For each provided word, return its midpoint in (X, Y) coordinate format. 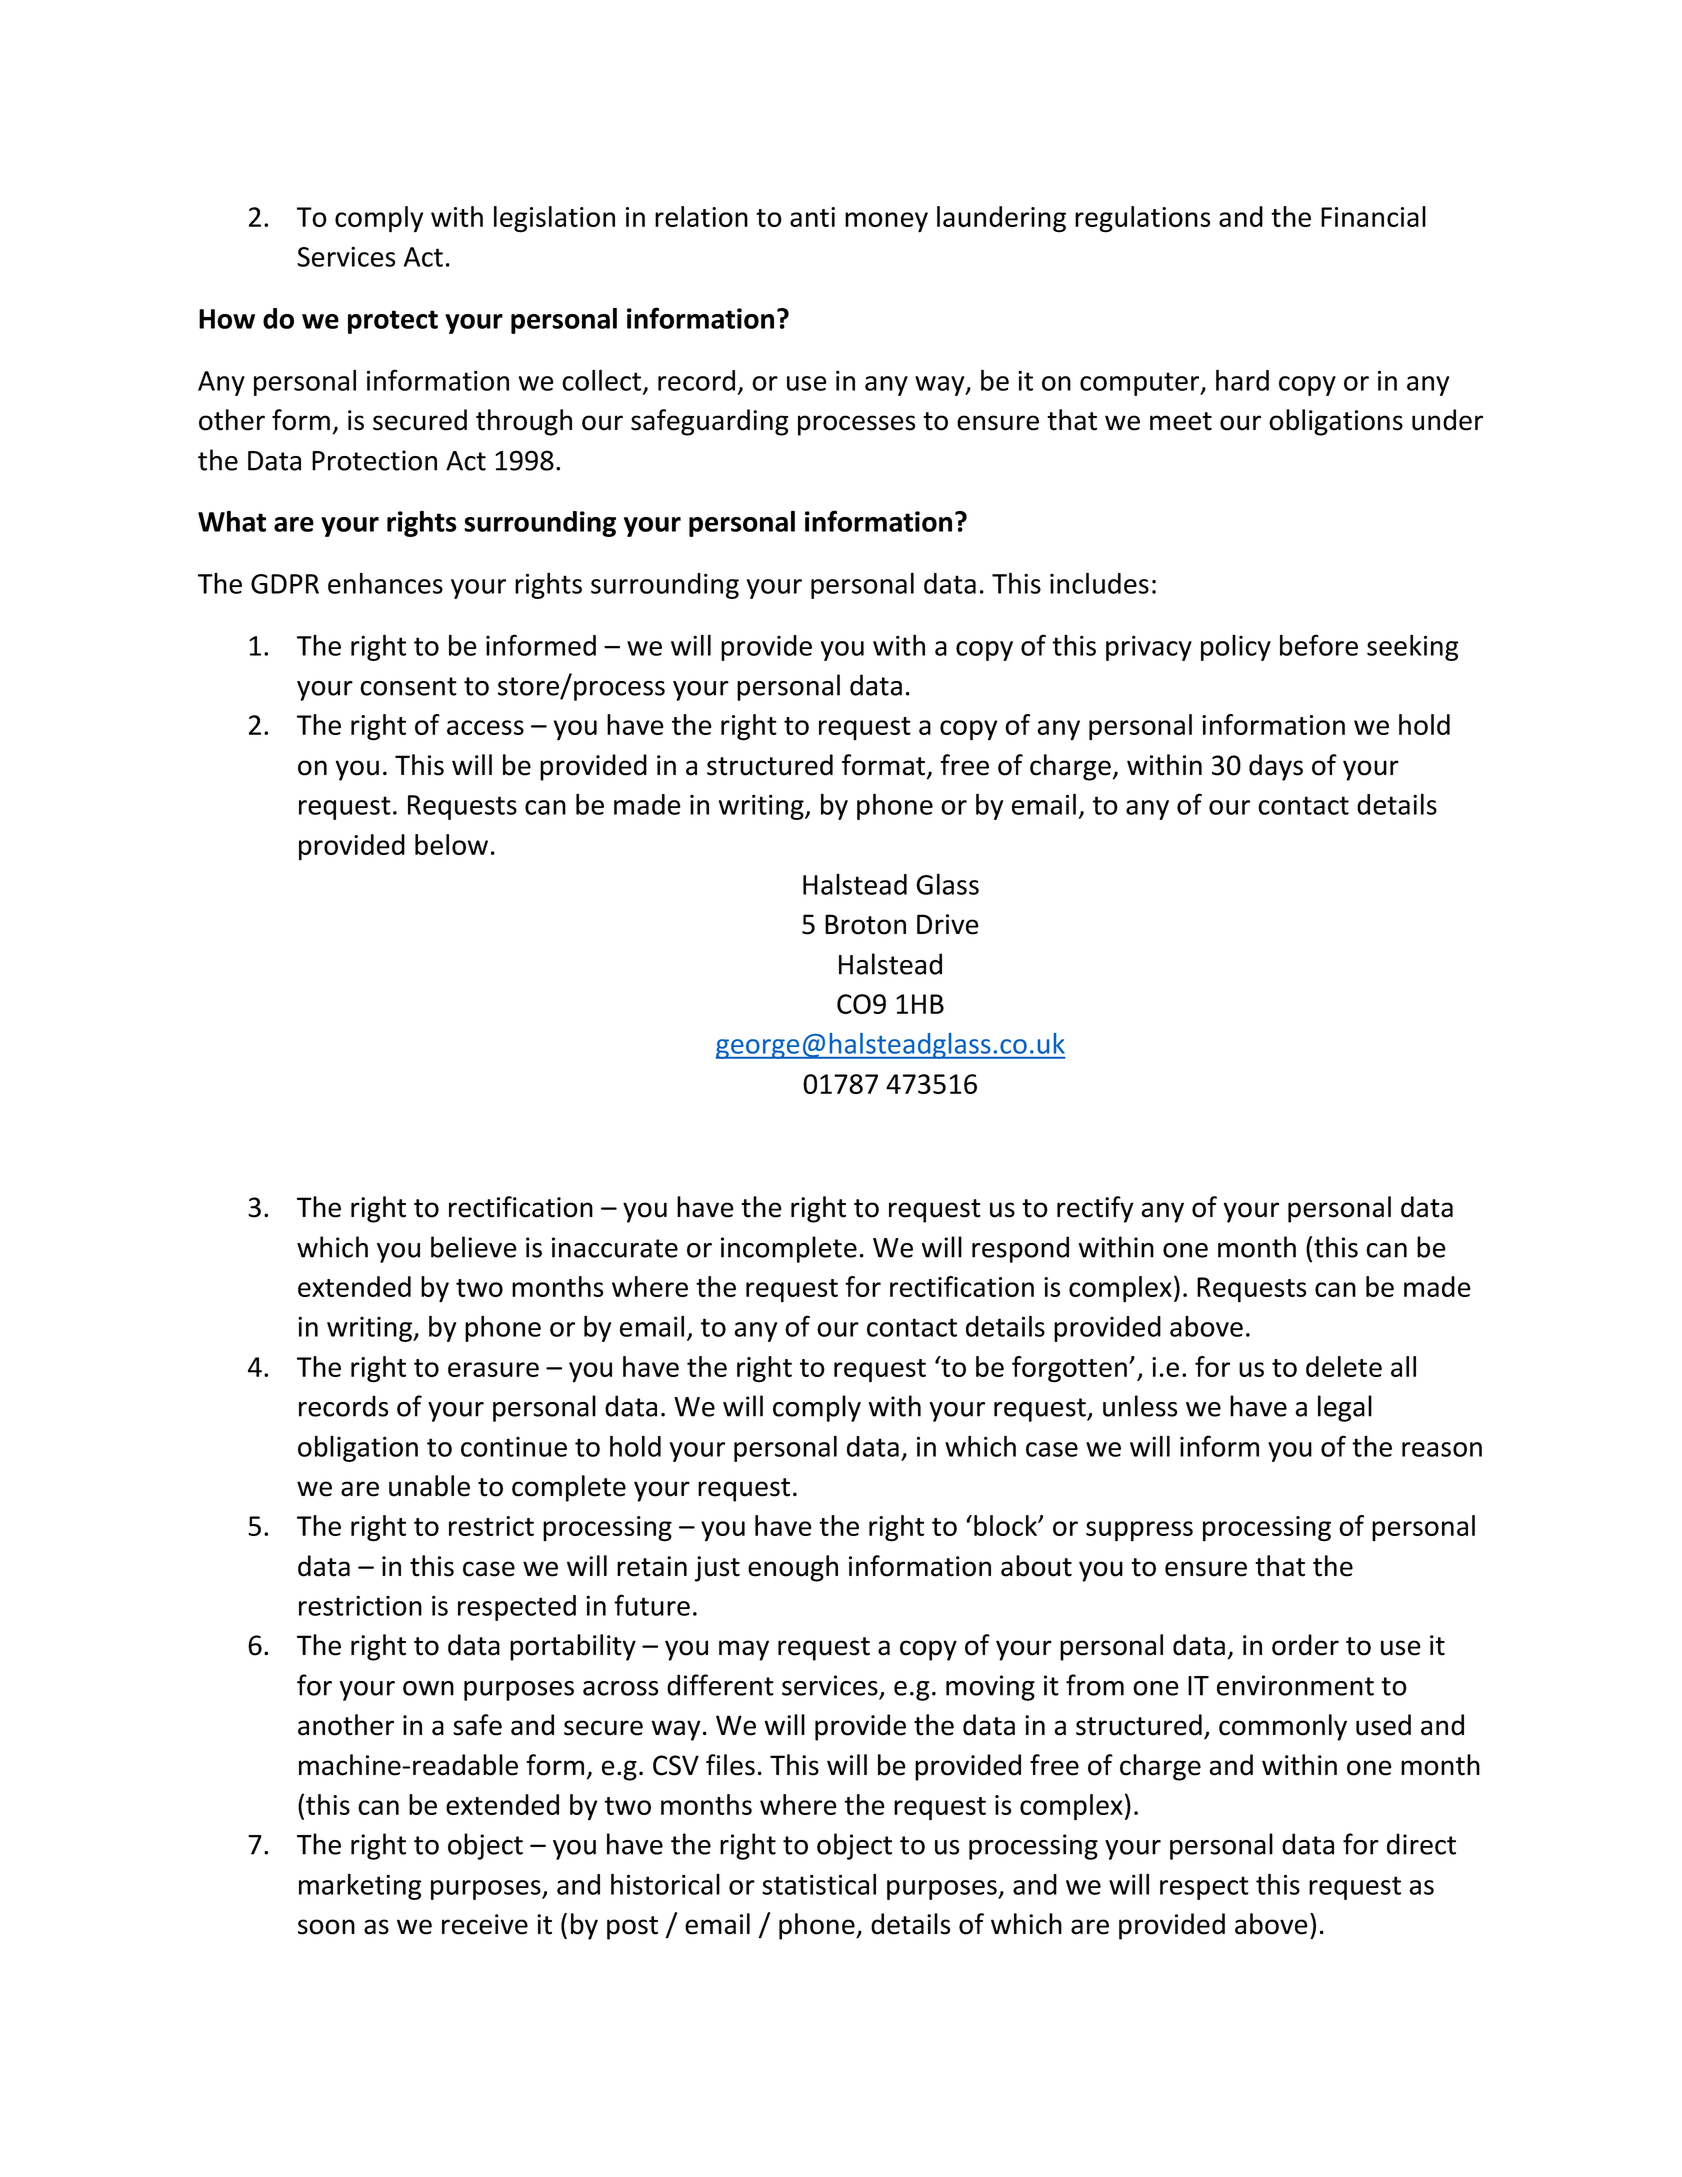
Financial (1373, 216)
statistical (819, 1884)
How (227, 319)
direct (1421, 1844)
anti (812, 217)
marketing (360, 1886)
